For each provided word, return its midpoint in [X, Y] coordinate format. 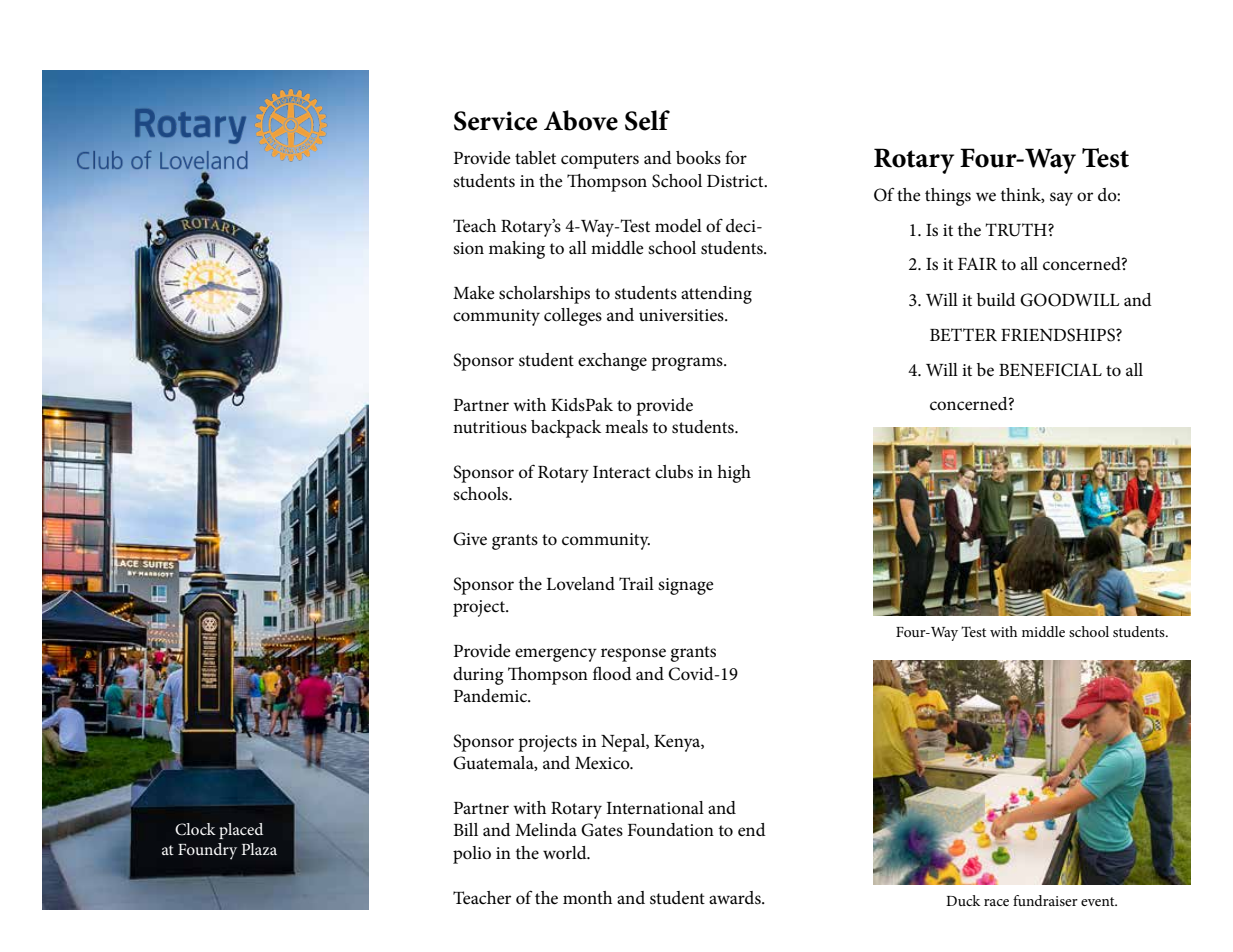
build [996, 299]
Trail [636, 583]
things [948, 197]
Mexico [603, 763]
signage [686, 586]
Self [647, 120]
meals [626, 427]
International [655, 808]
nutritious [490, 427]
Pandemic [492, 696]
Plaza [259, 849]
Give [470, 539]
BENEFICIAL [1050, 370]
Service [495, 121]
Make [474, 292]
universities [682, 315]
